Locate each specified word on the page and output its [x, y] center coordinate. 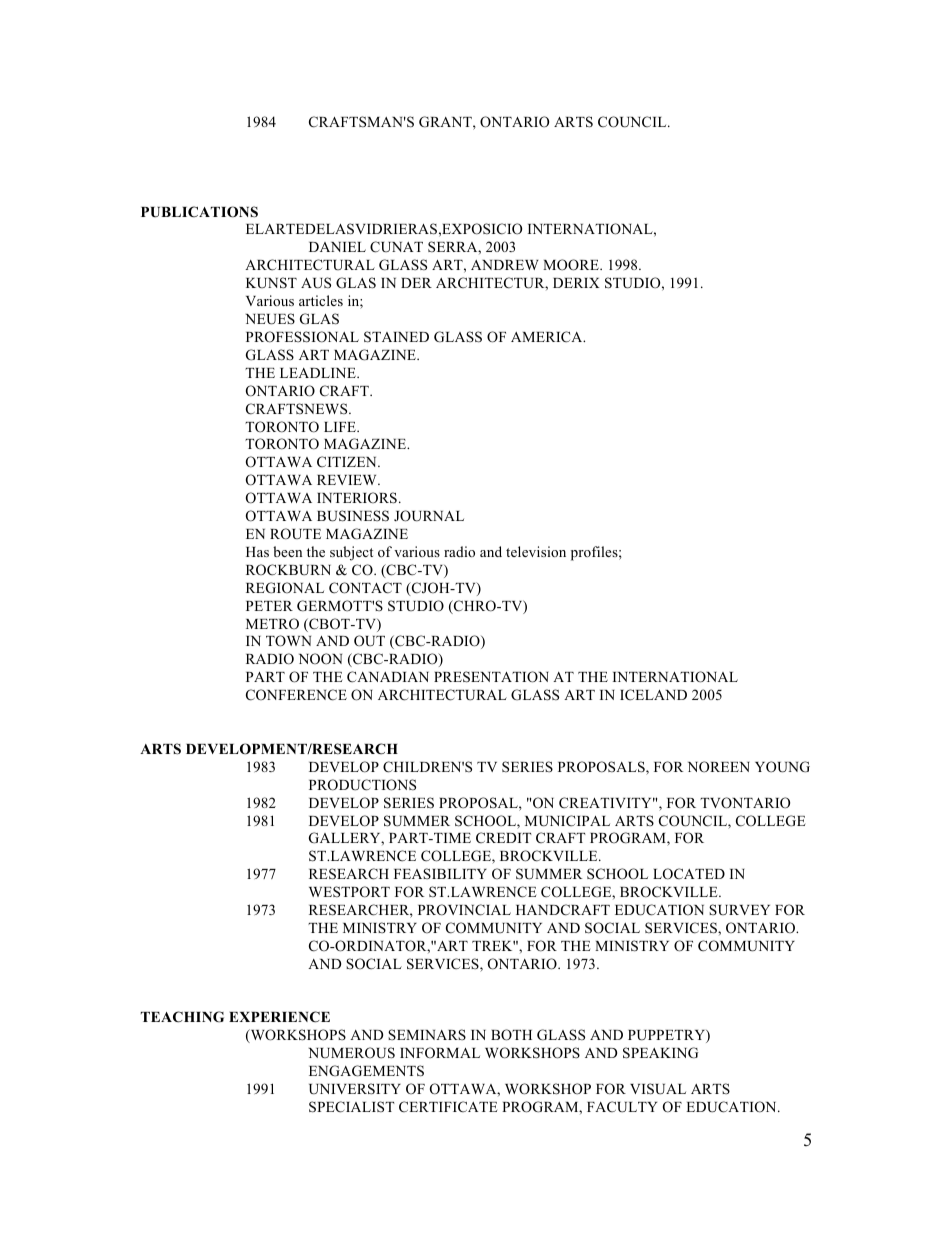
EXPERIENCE [279, 1017]
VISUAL [658, 1089]
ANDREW [505, 265]
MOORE [572, 265]
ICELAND [653, 695]
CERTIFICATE [448, 1106]
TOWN [288, 641]
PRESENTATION [491, 677]
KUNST [271, 283]
